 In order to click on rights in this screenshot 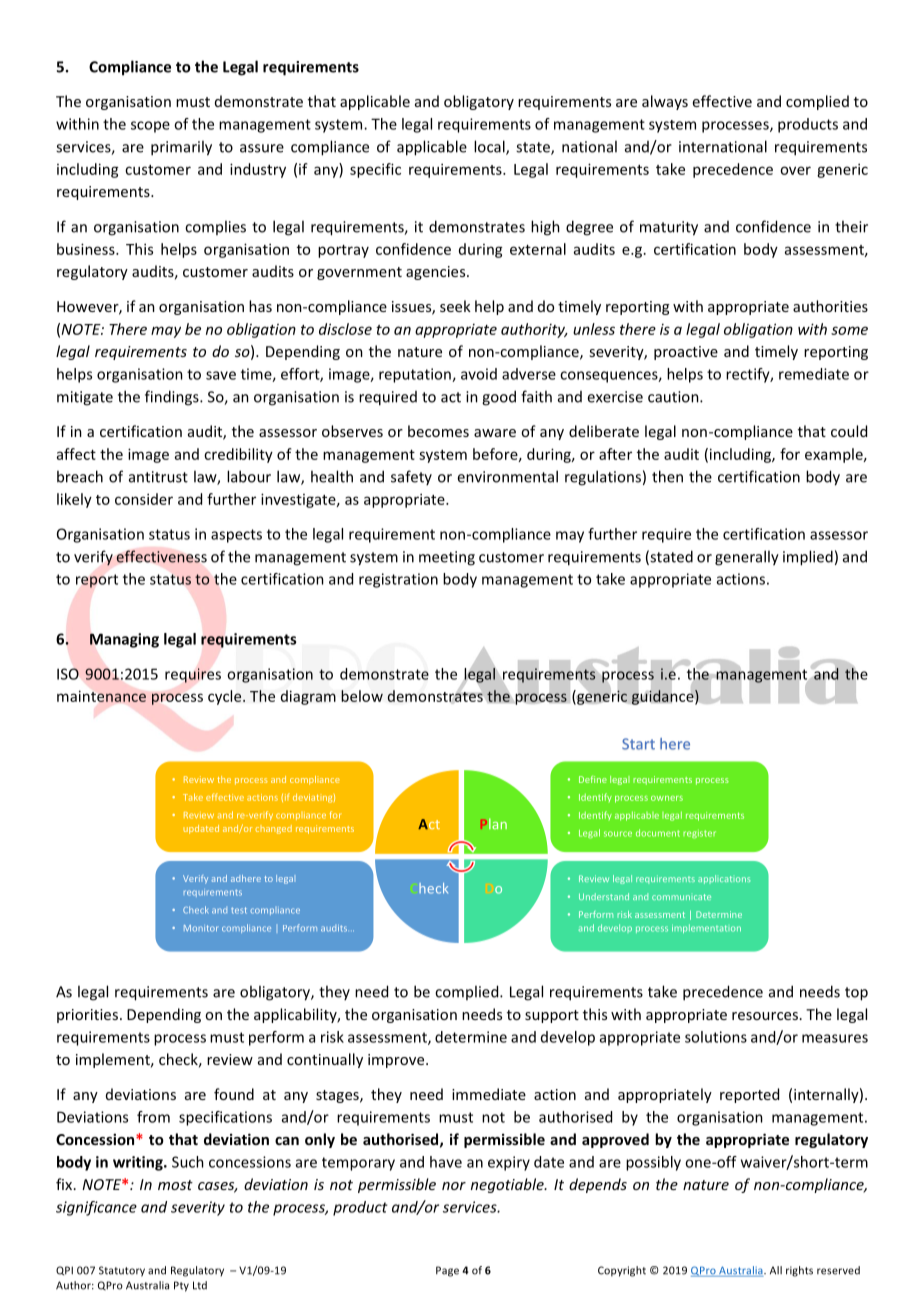, I will do `click(799, 1271)`.
